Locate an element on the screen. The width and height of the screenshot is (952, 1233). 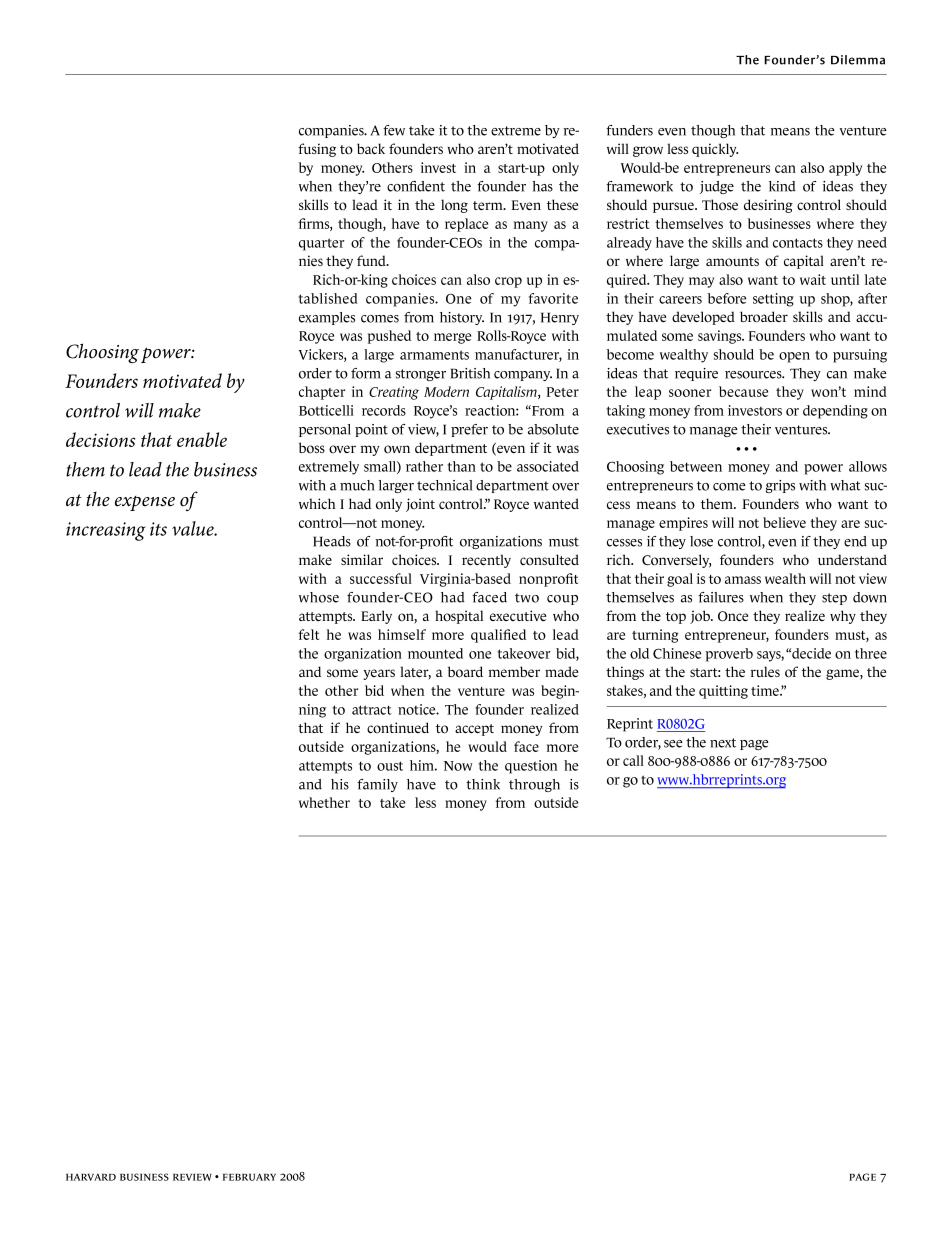
Dilemma is located at coordinates (858, 60).
